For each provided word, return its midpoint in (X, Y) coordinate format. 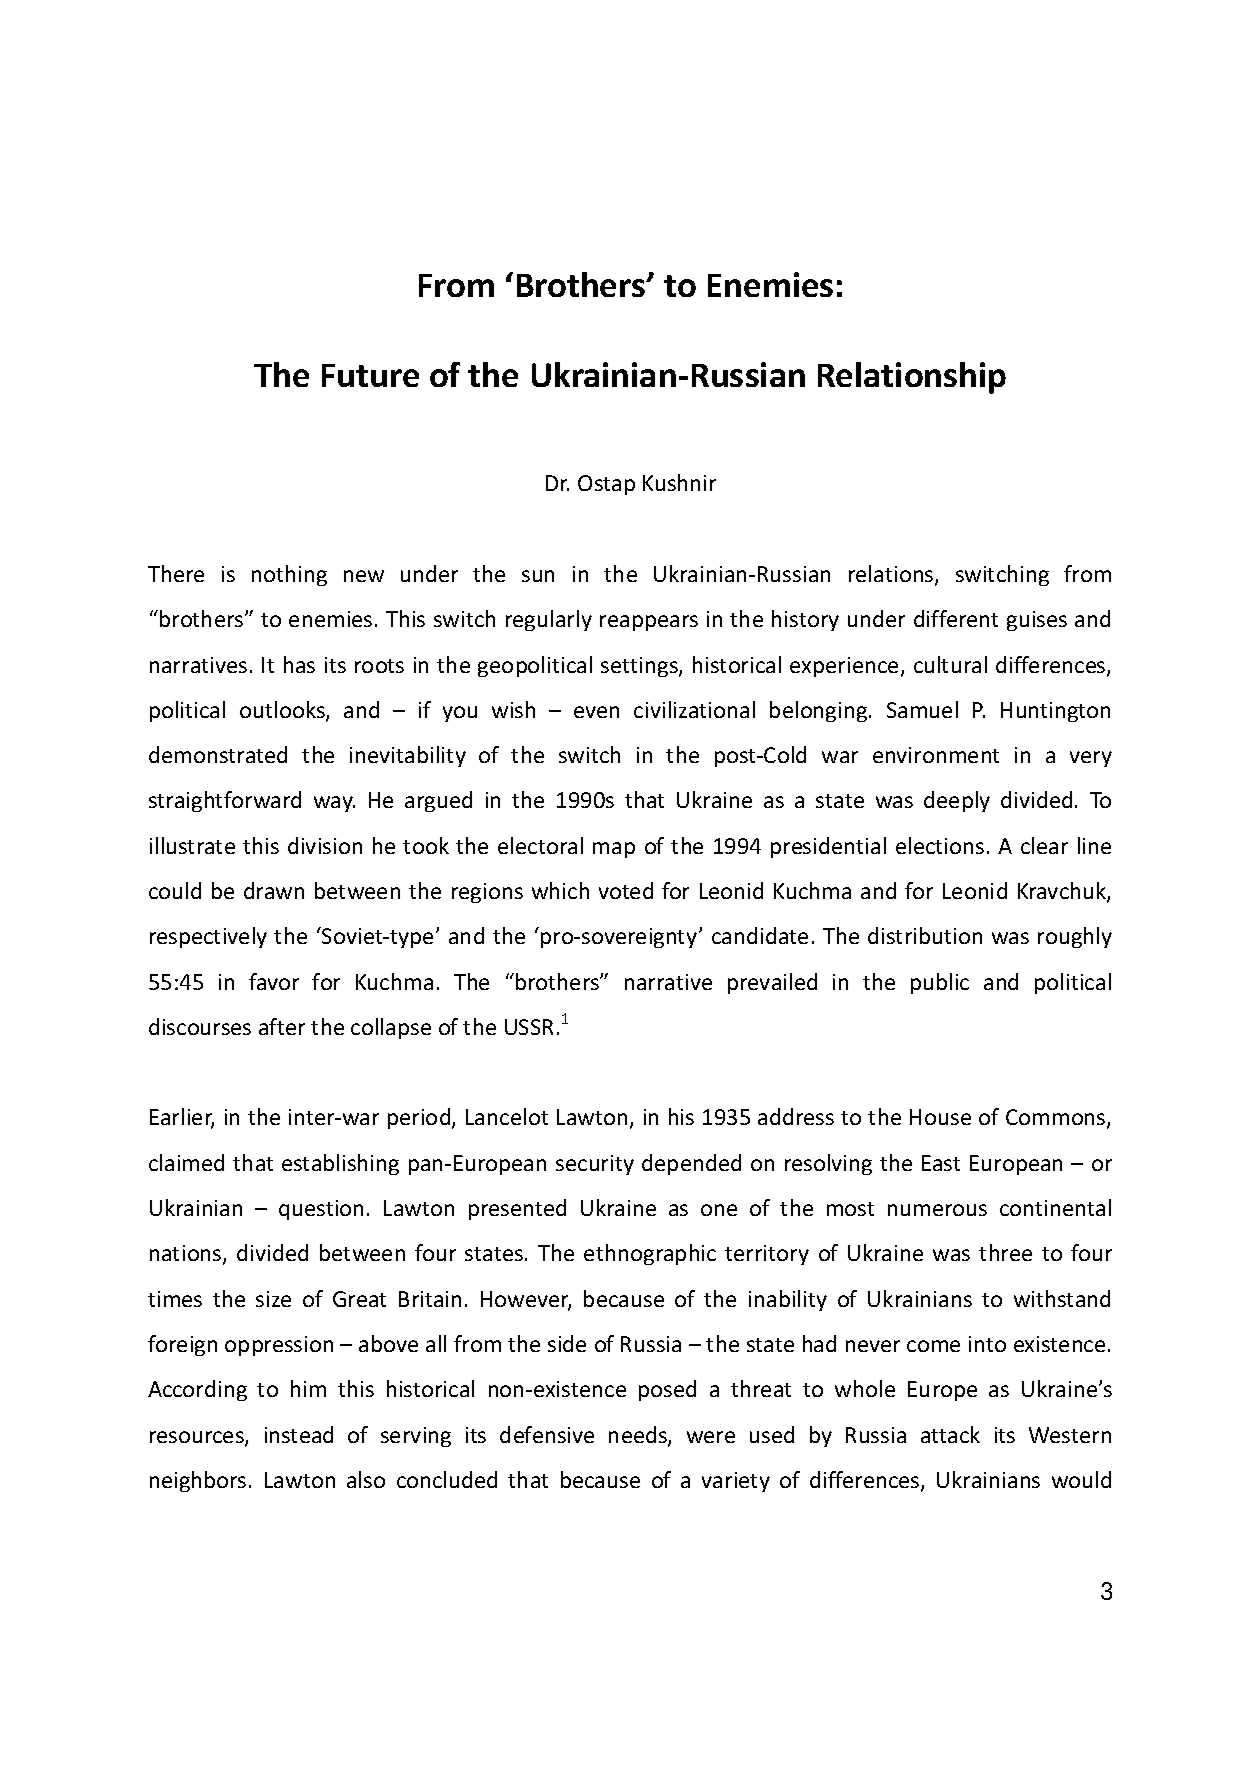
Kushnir (679, 482)
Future (370, 375)
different (956, 618)
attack (950, 1434)
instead (299, 1434)
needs (639, 1436)
